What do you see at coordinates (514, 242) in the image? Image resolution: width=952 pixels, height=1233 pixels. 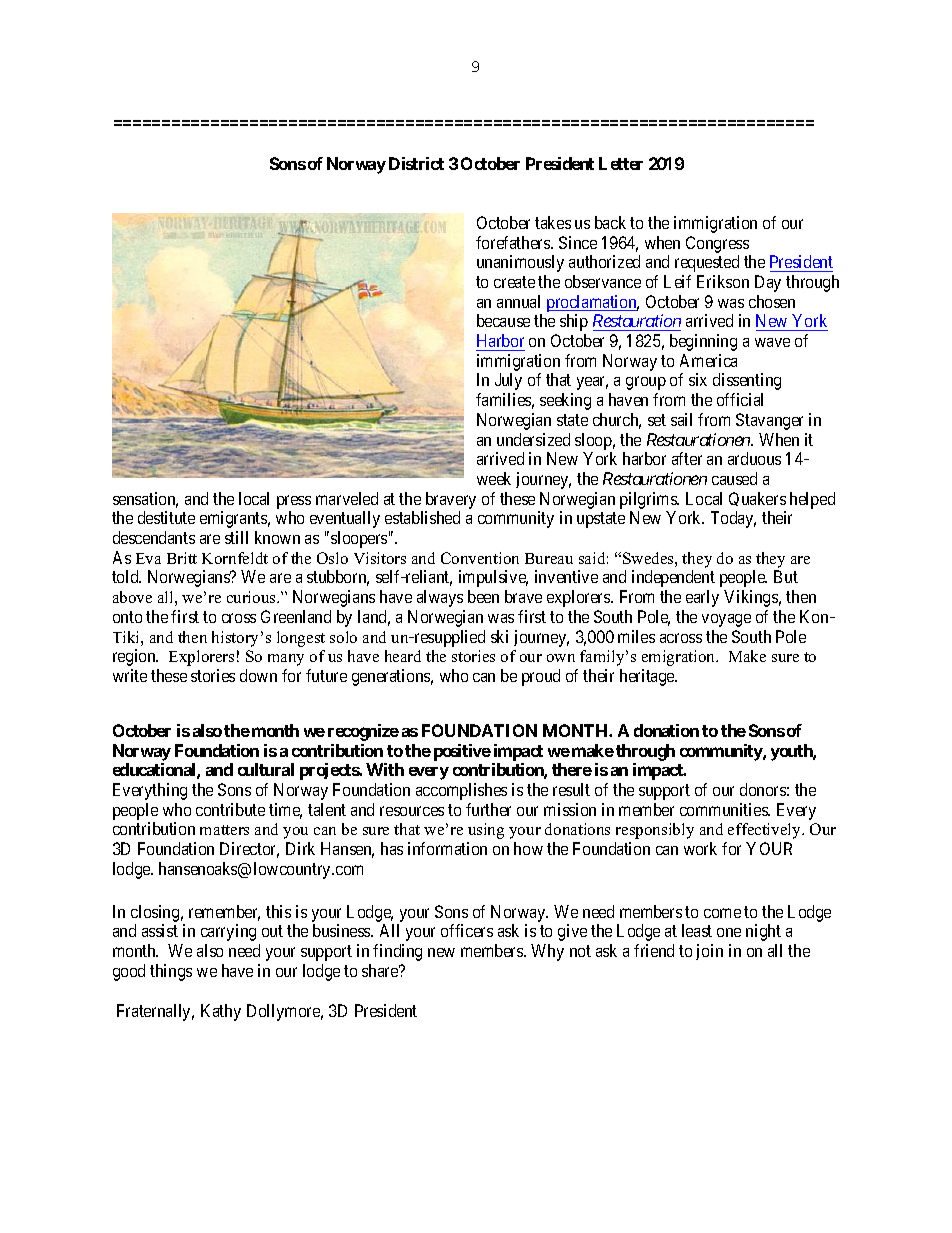 I see `forefathers` at bounding box center [514, 242].
